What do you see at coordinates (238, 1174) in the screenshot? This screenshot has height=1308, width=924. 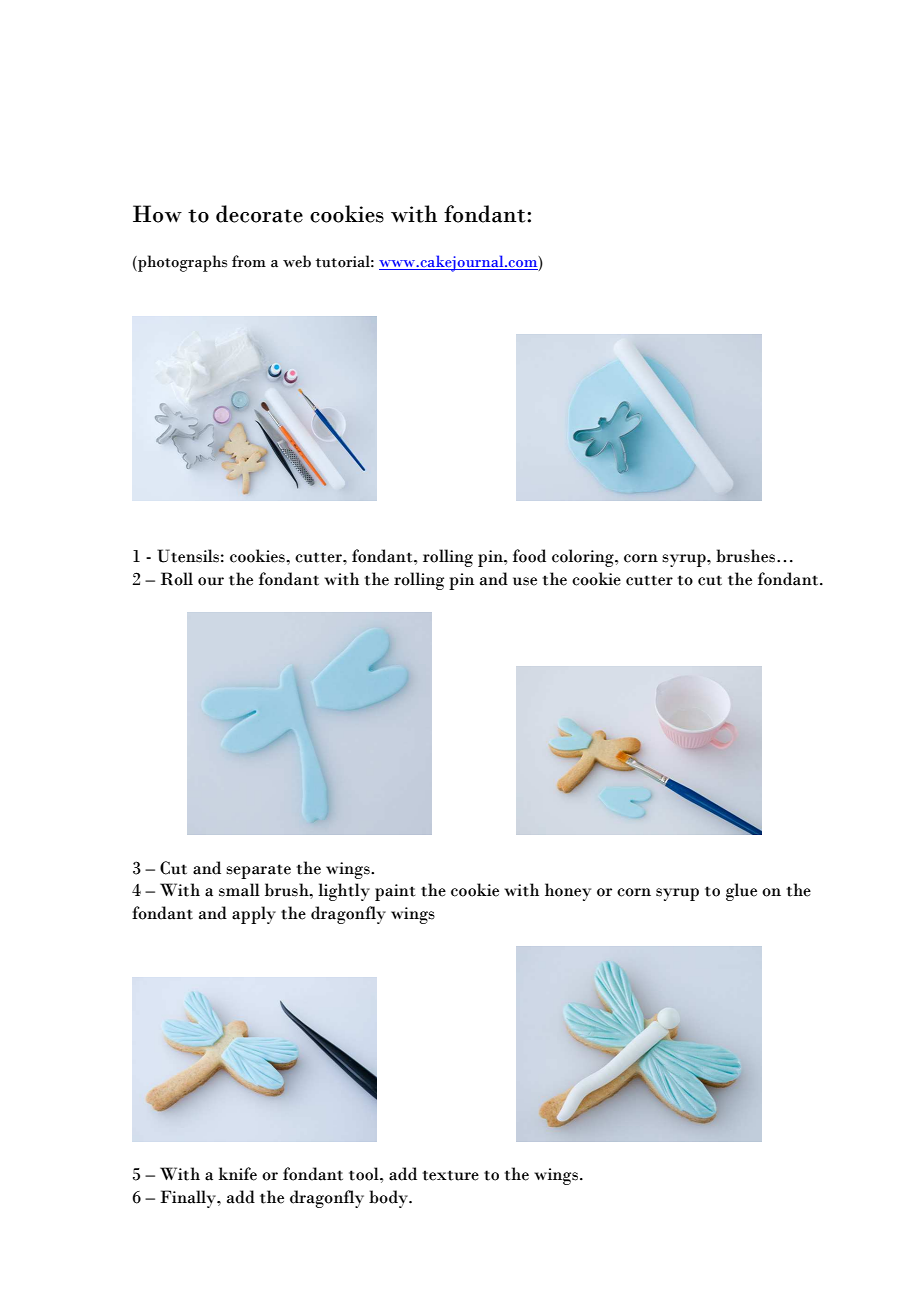 I see `knife` at bounding box center [238, 1174].
